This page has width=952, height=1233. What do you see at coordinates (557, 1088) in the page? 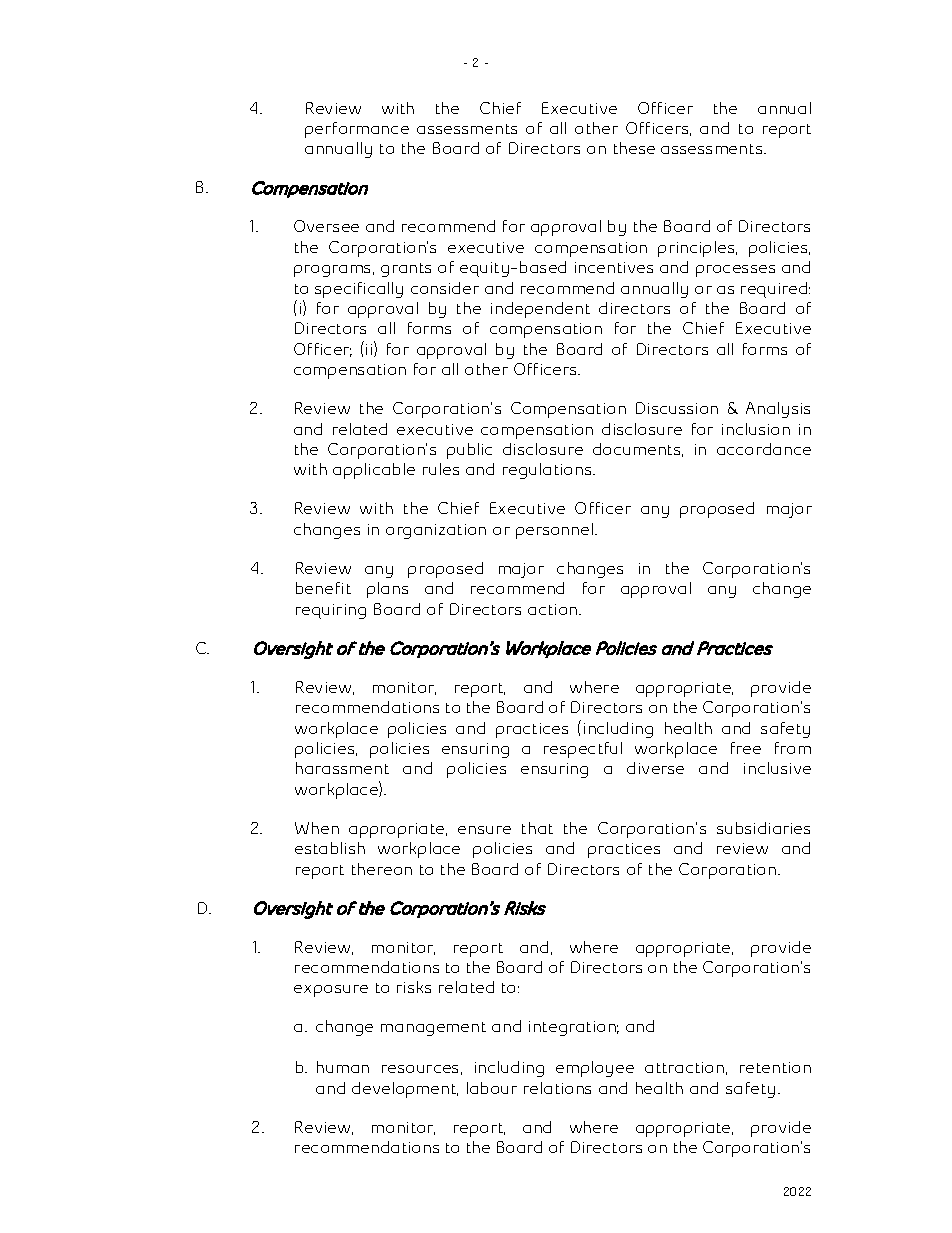
I see `relations` at bounding box center [557, 1088].
